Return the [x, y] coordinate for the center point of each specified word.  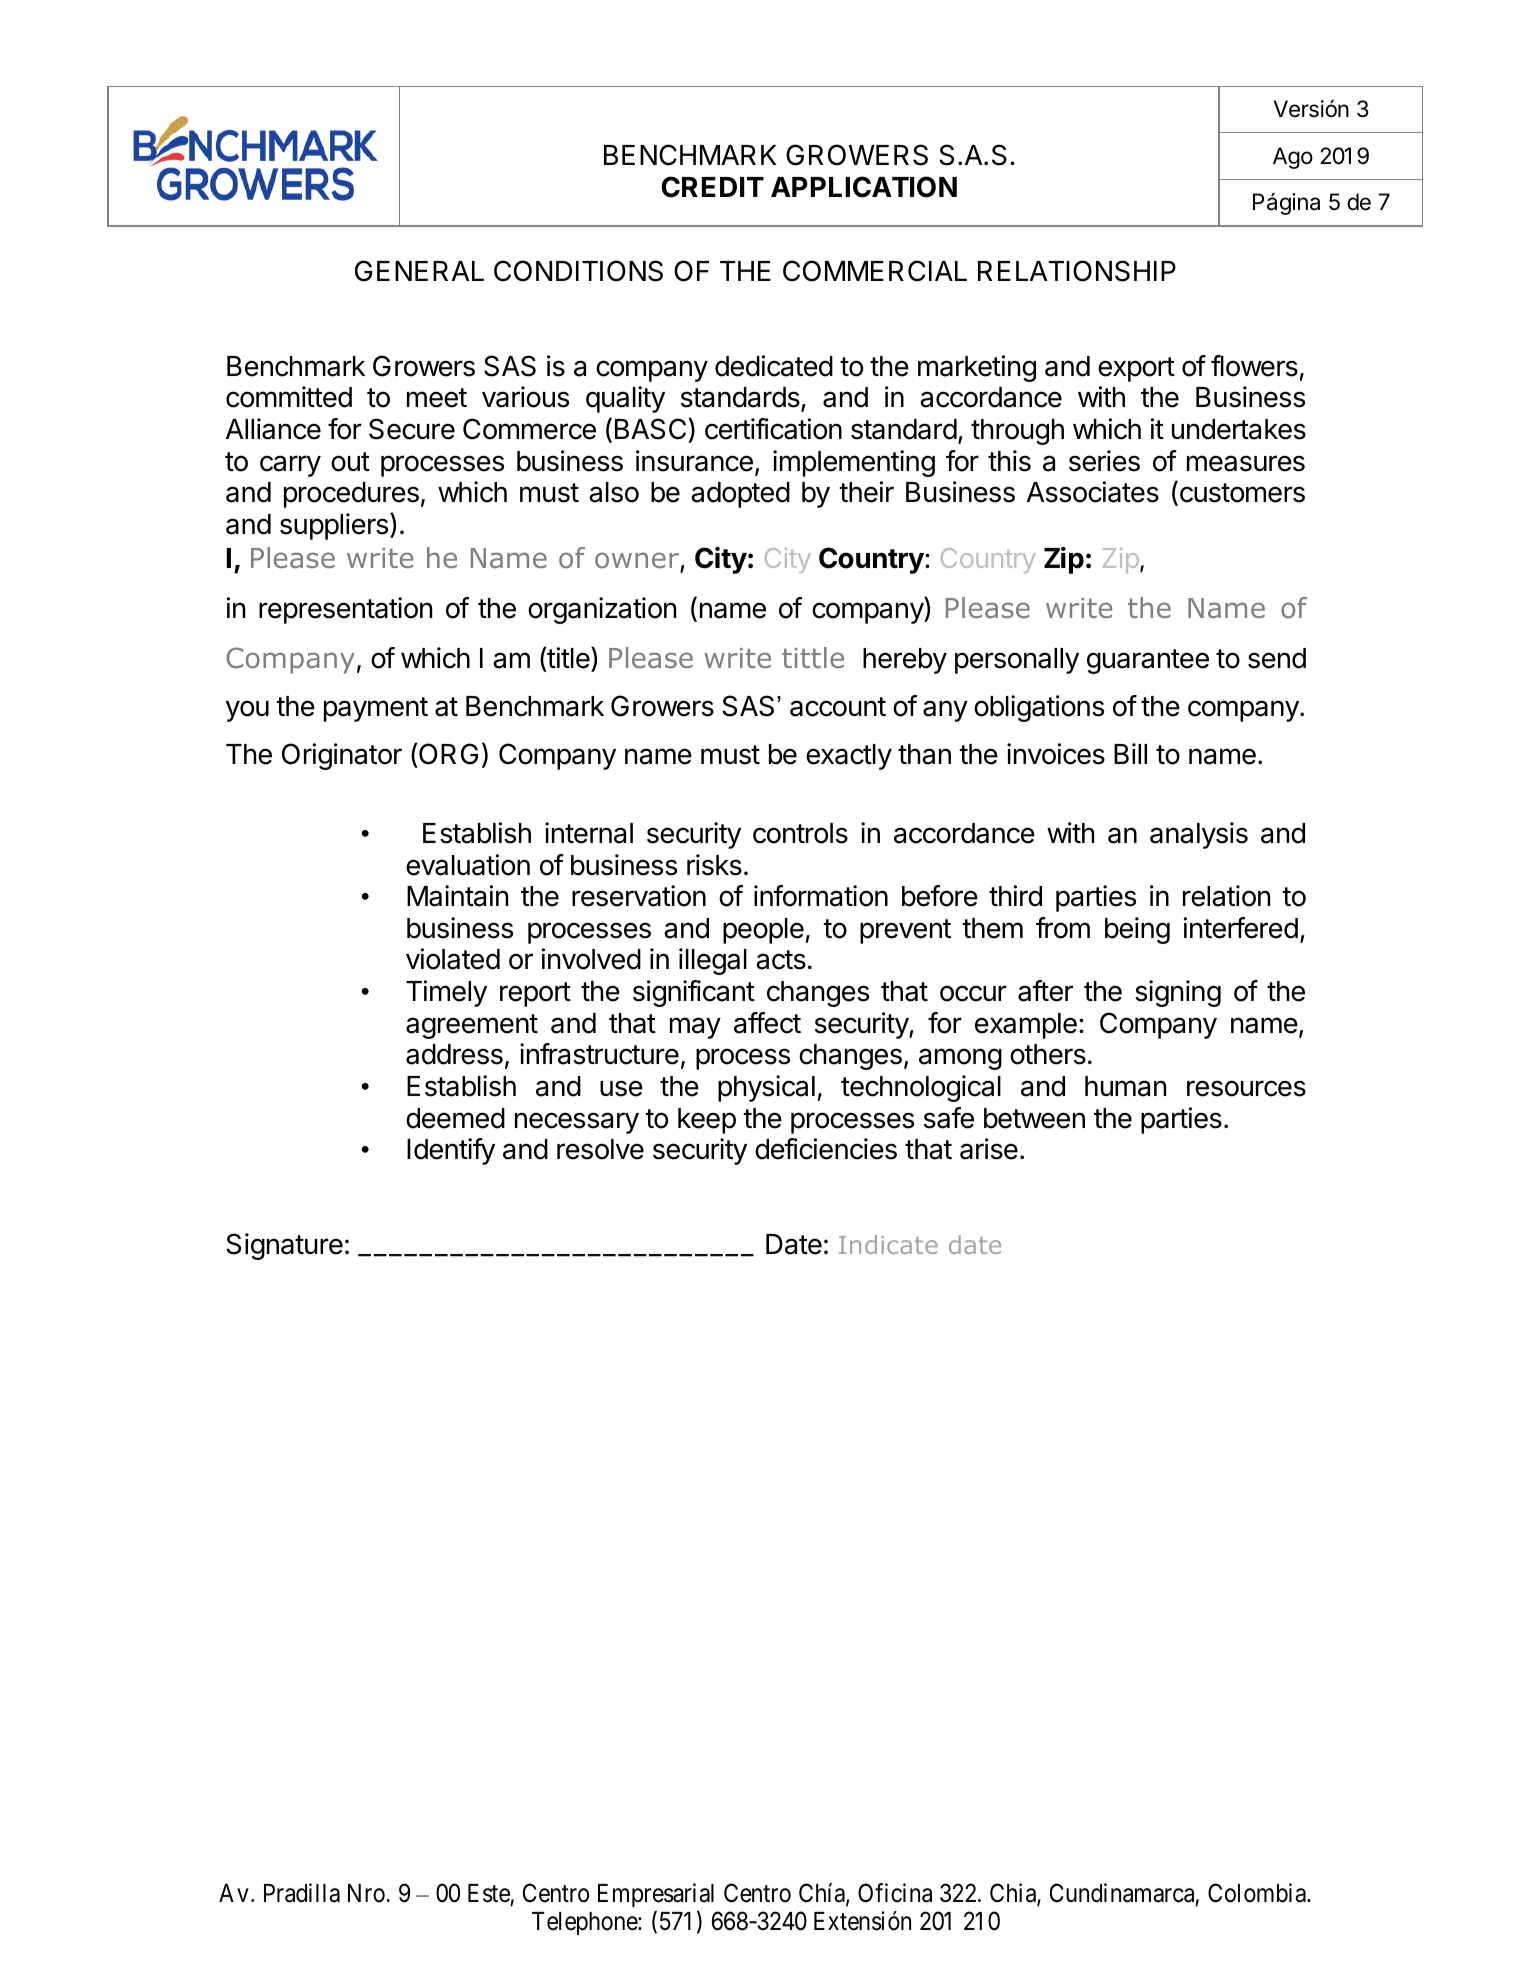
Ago [1293, 158]
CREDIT [712, 187]
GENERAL [419, 271]
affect [767, 1023]
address [454, 1054]
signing [1178, 993]
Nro [366, 1893]
